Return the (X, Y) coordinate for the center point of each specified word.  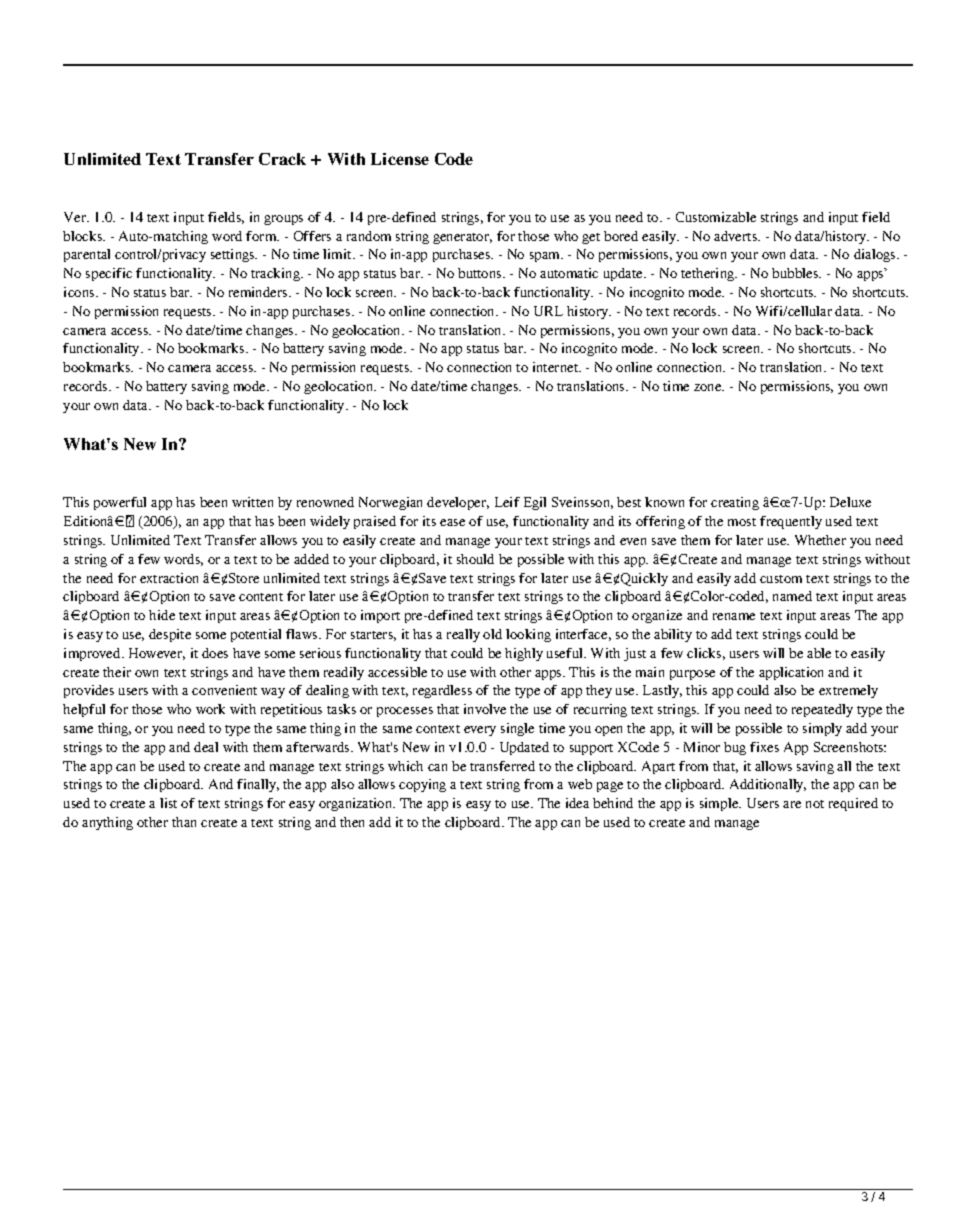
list (168, 803)
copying (422, 785)
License (400, 159)
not (815, 804)
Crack (282, 159)
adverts (737, 236)
